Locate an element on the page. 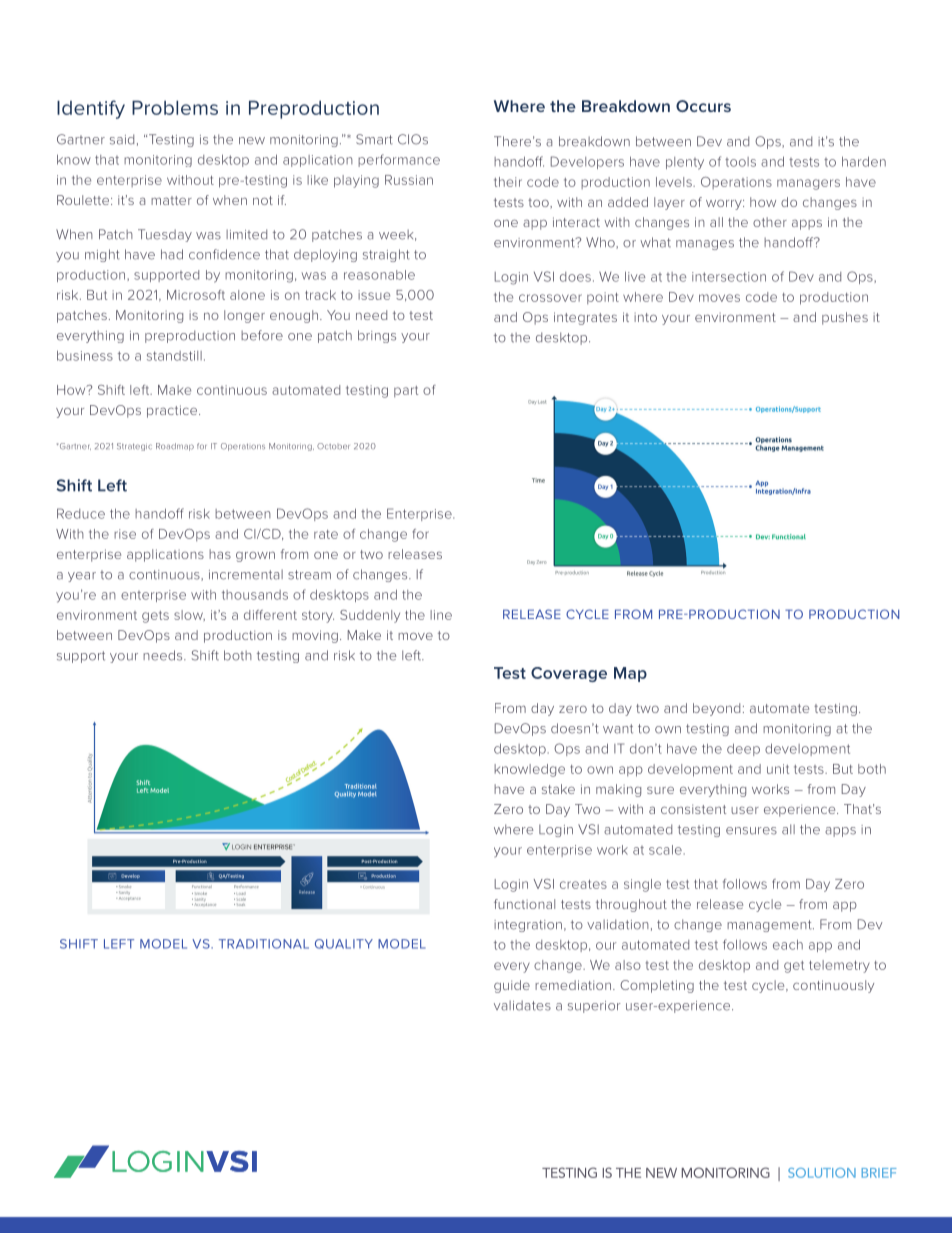 The width and height of the document is (952, 1233). unit is located at coordinates (778, 769).
